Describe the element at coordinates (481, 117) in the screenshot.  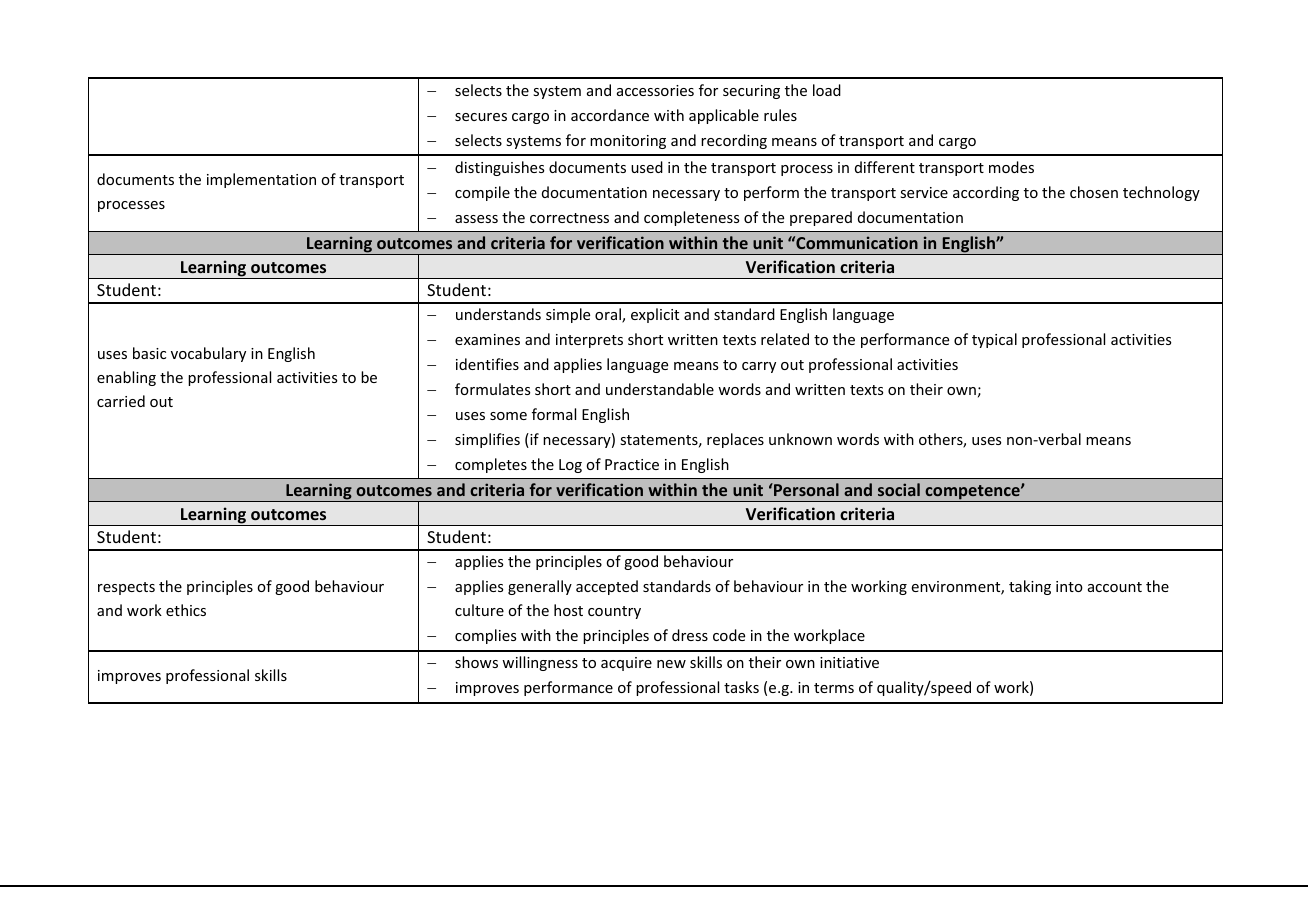
I see `secures` at that location.
